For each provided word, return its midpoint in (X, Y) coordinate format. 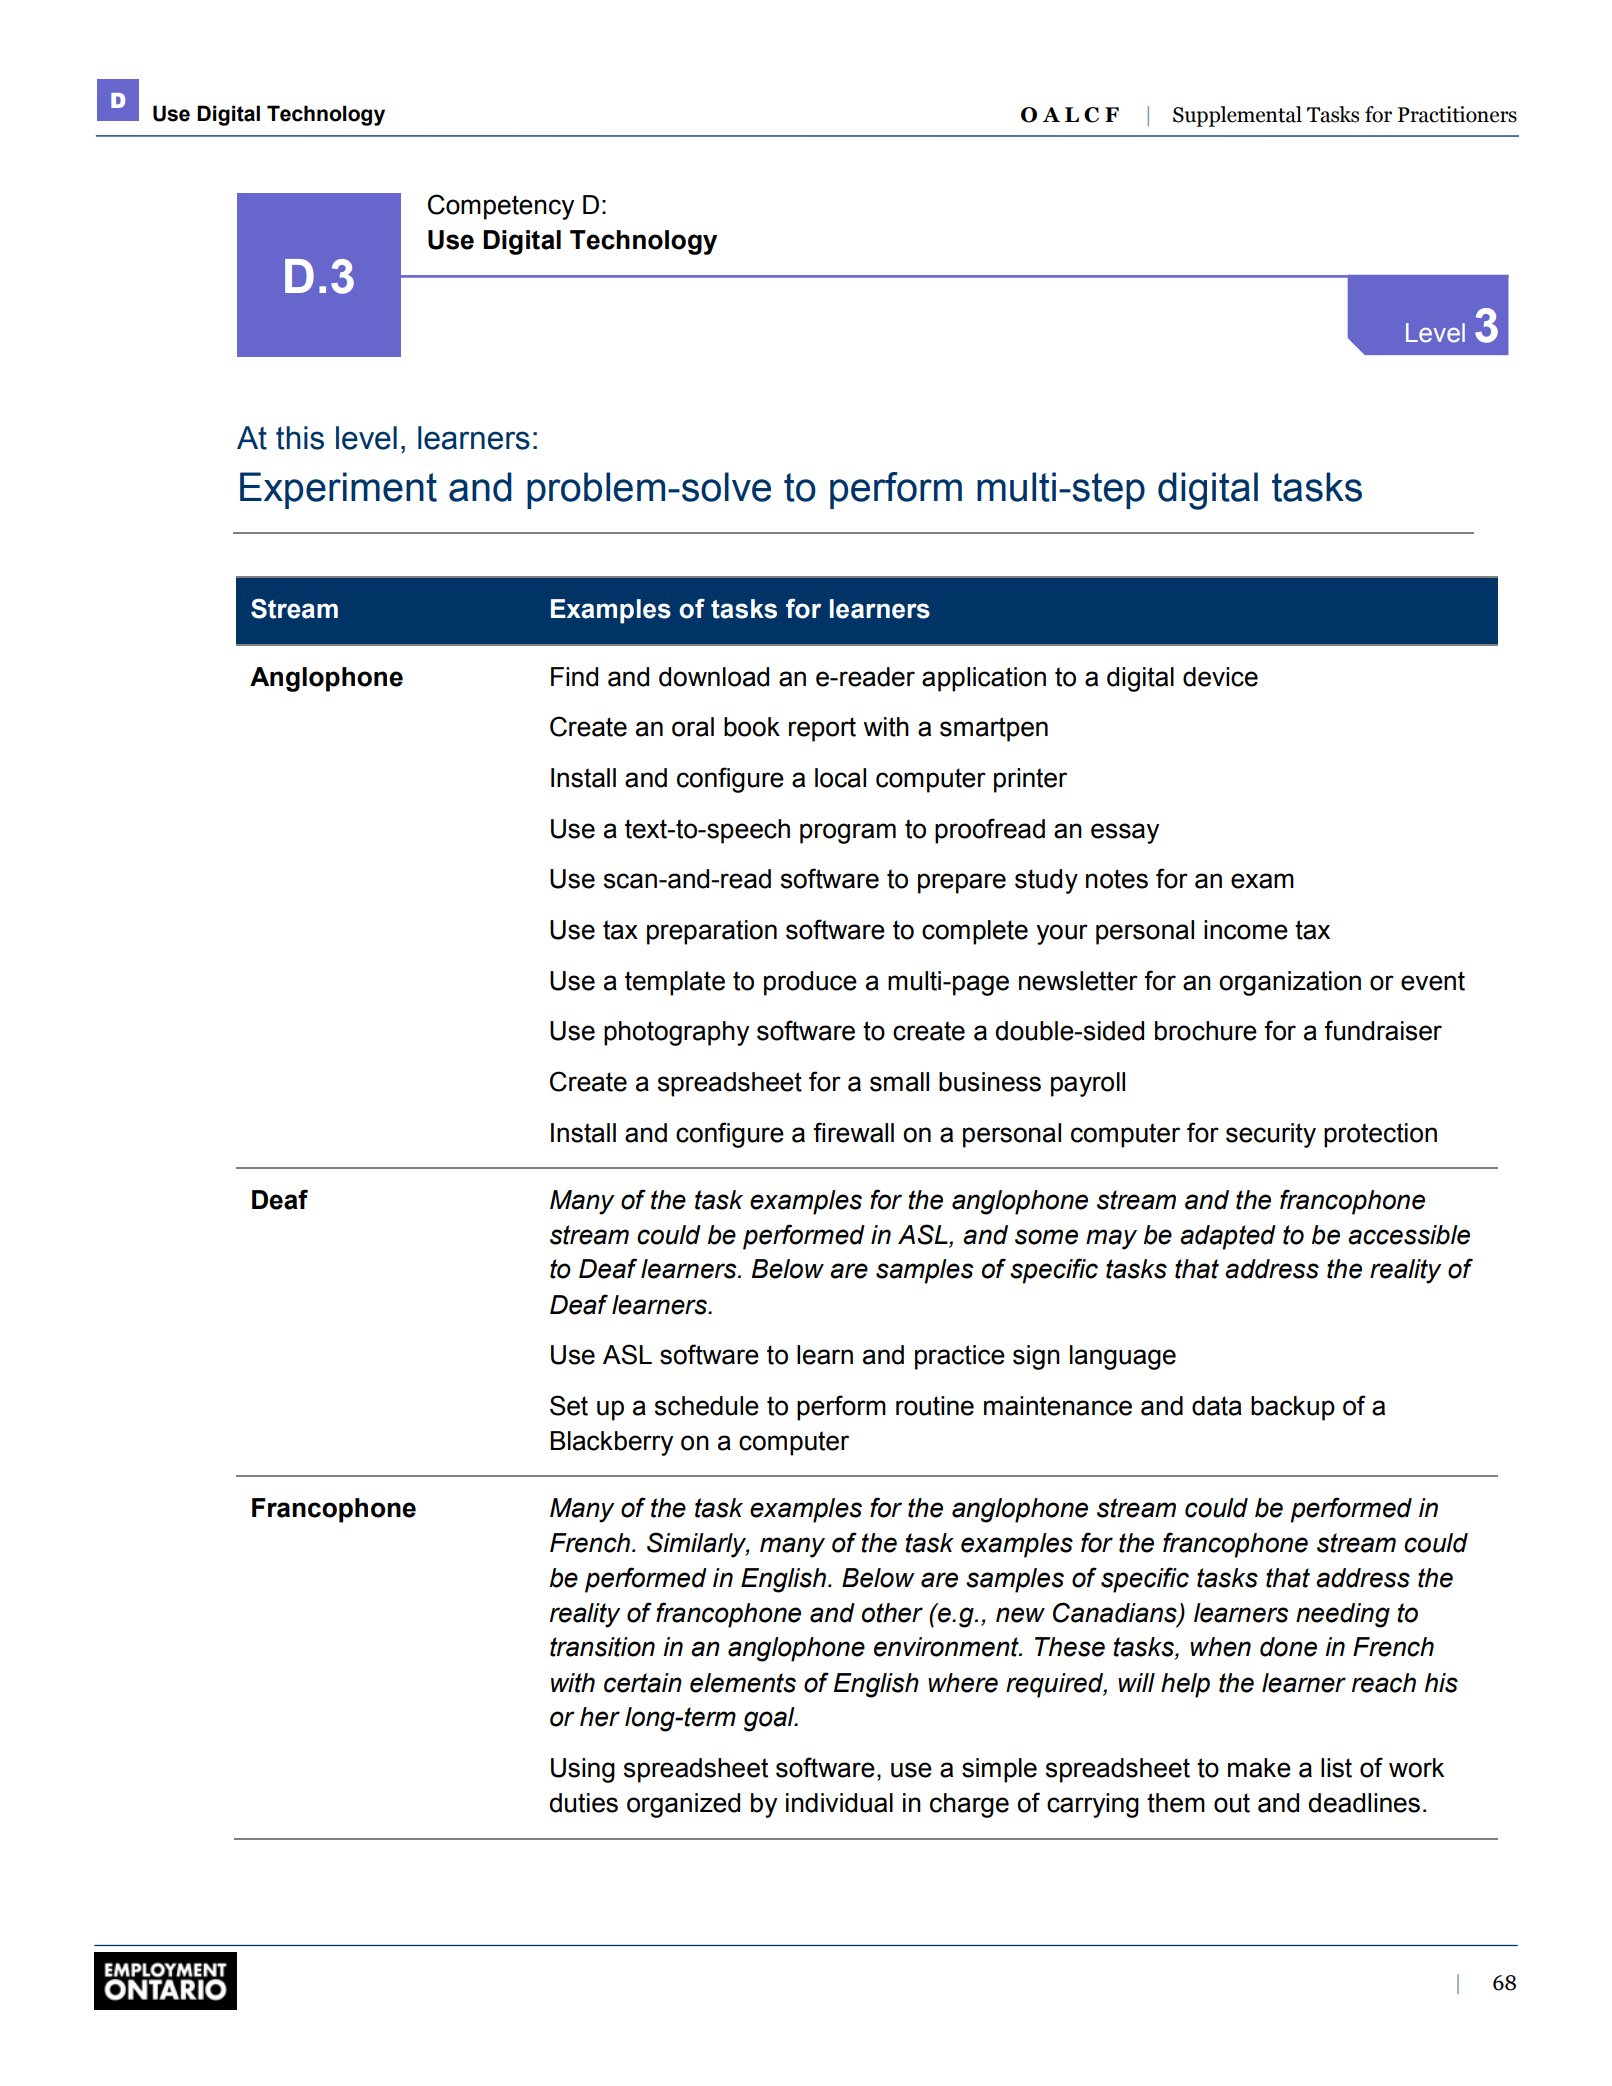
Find (574, 677)
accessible (1409, 1235)
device (1220, 677)
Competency (501, 207)
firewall (853, 1132)
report (822, 729)
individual (839, 1803)
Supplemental (1237, 116)
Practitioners (1457, 114)
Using (583, 1770)
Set (569, 1405)
